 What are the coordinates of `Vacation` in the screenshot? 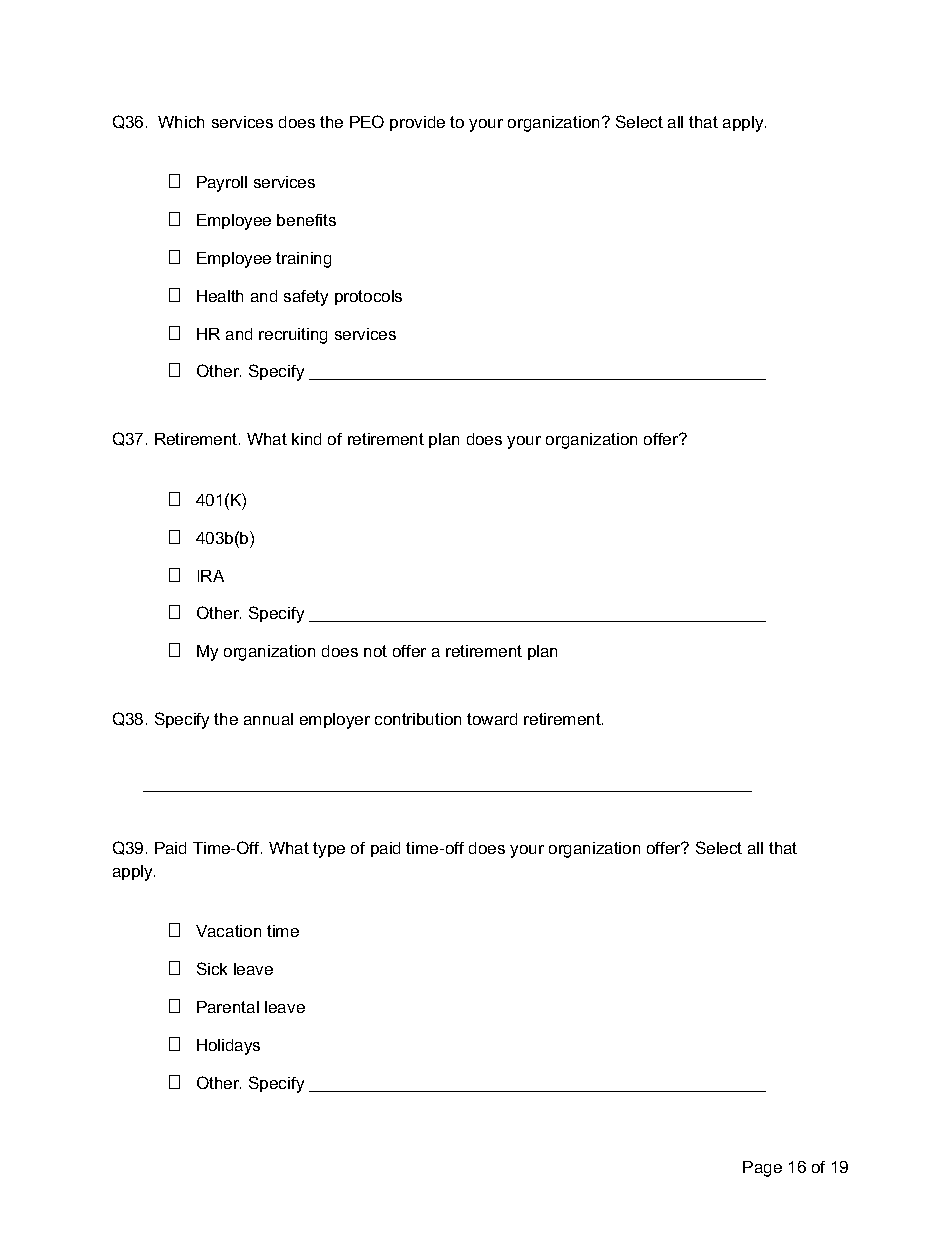 It's located at (228, 931).
